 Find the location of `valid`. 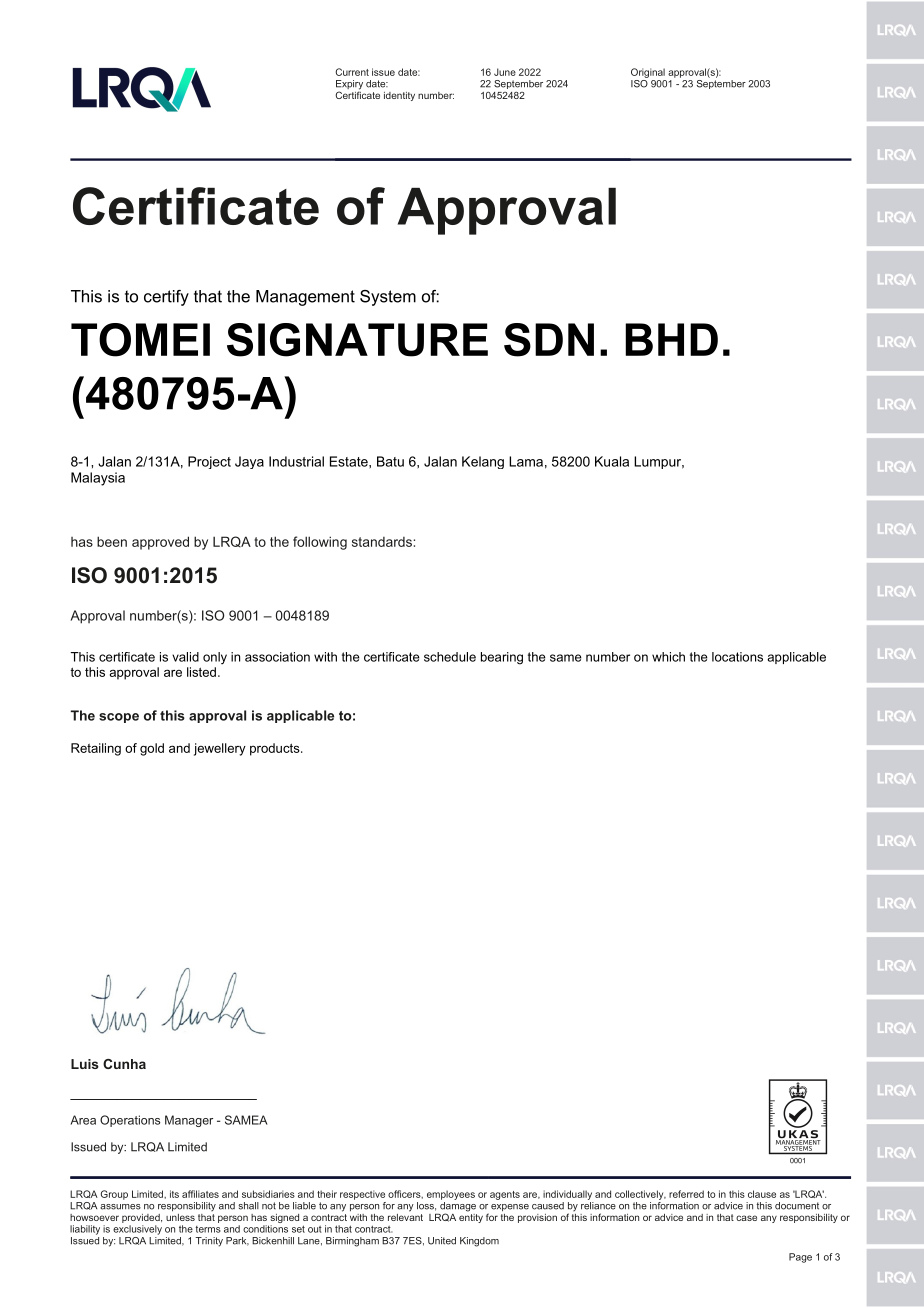

valid is located at coordinates (185, 657).
